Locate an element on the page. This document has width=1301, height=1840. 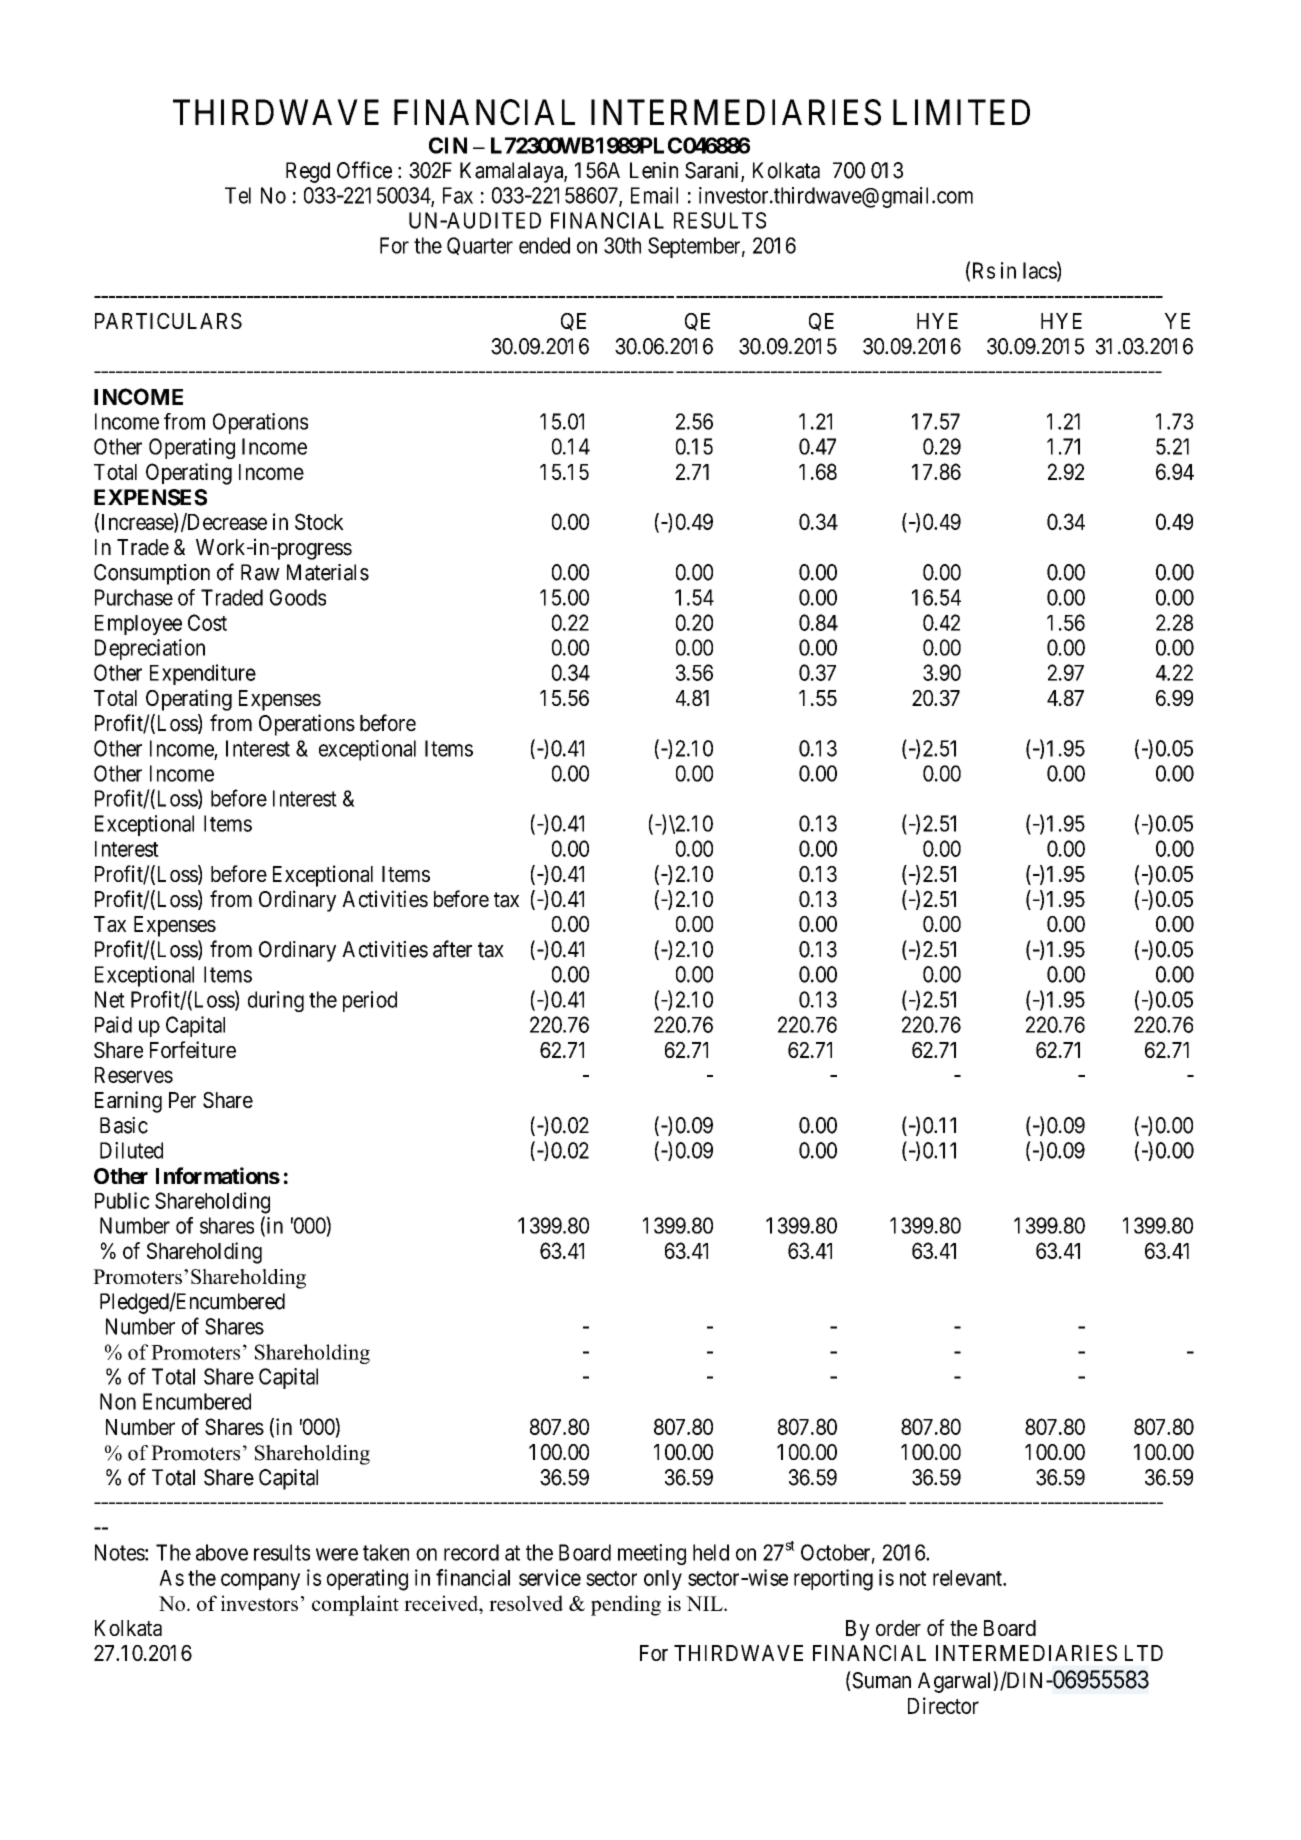
Director is located at coordinates (943, 1705).
